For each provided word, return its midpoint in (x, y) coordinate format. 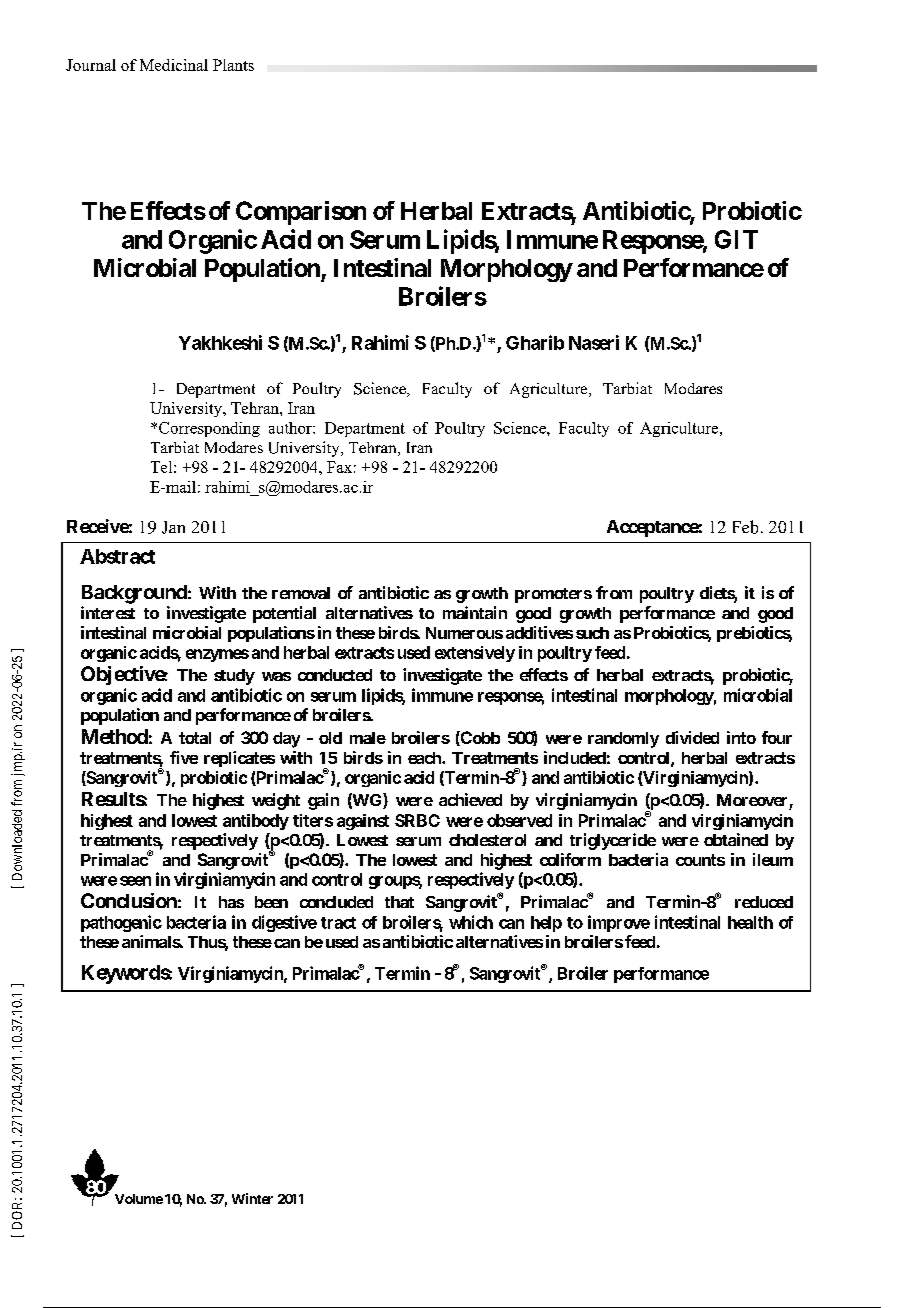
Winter (252, 1198)
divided (692, 737)
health (750, 922)
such (592, 633)
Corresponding (209, 429)
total (195, 738)
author (291, 428)
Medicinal (174, 65)
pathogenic (121, 923)
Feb (745, 527)
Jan (173, 527)
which (471, 922)
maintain (475, 612)
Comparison (301, 213)
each (425, 758)
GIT (736, 239)
